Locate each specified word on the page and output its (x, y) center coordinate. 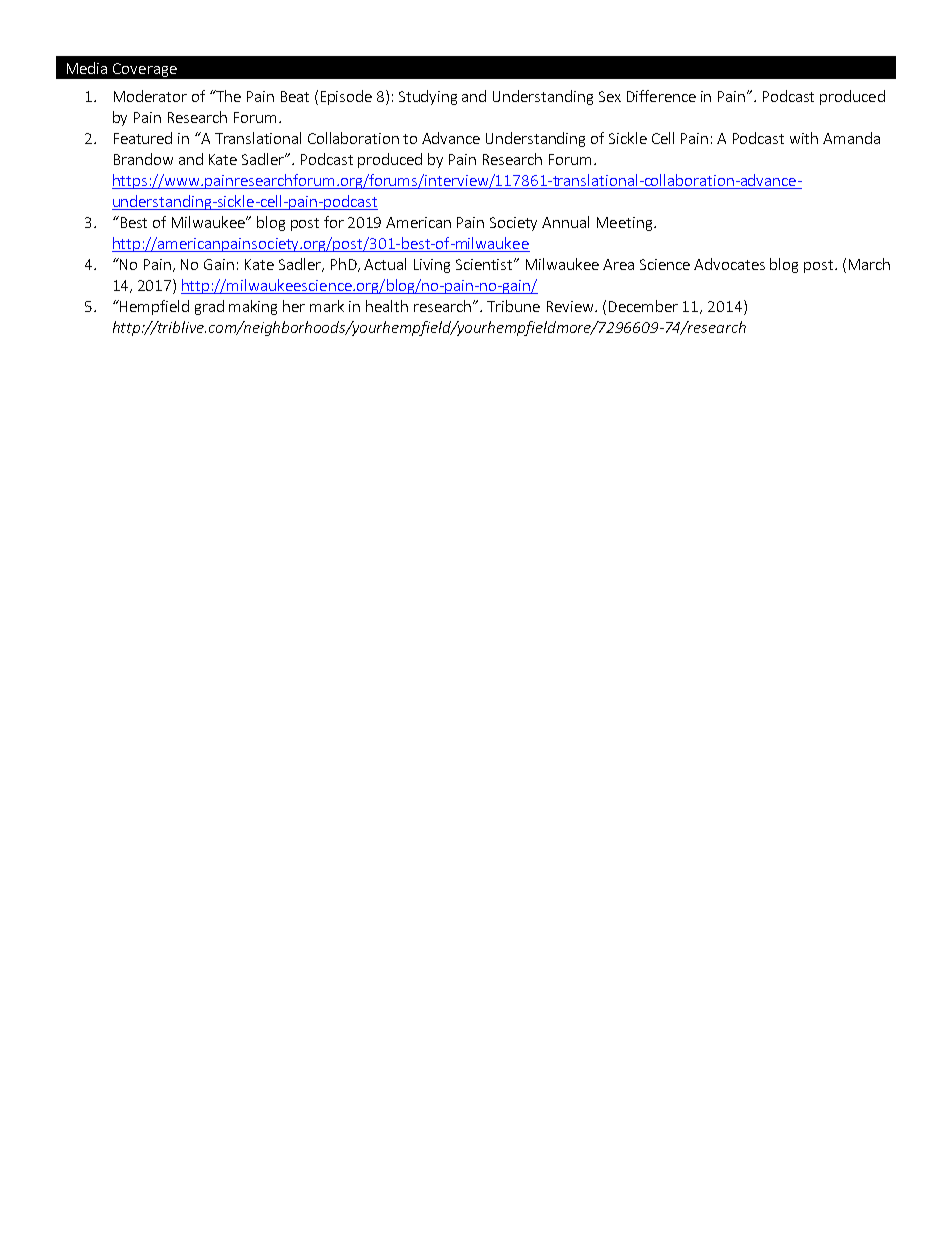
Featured (143, 138)
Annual (565, 222)
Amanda (851, 138)
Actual (385, 264)
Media (87, 68)
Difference (661, 96)
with (804, 138)
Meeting (624, 224)
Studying (428, 97)
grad (209, 307)
